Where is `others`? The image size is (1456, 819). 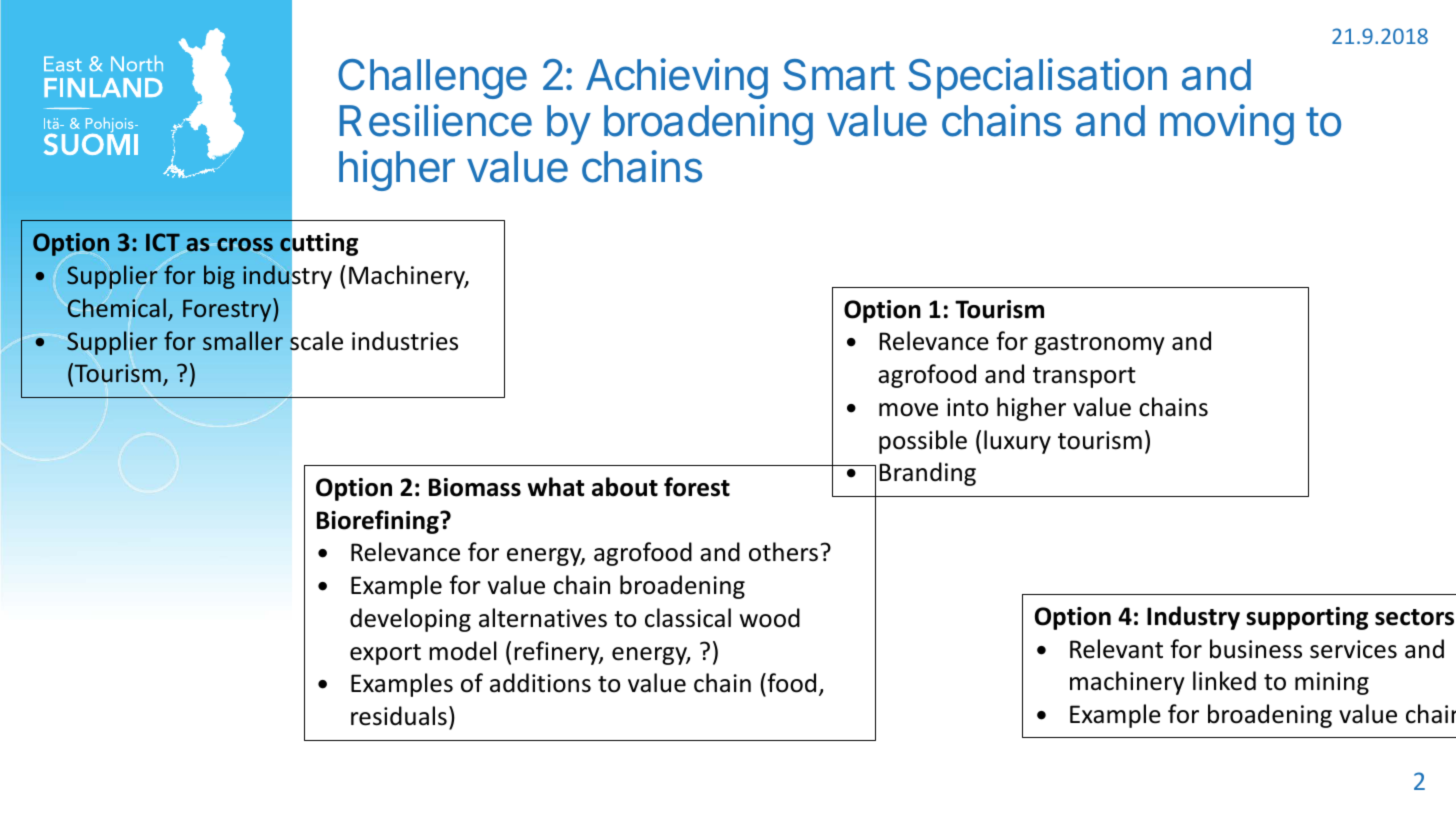
others is located at coordinates (783, 552).
